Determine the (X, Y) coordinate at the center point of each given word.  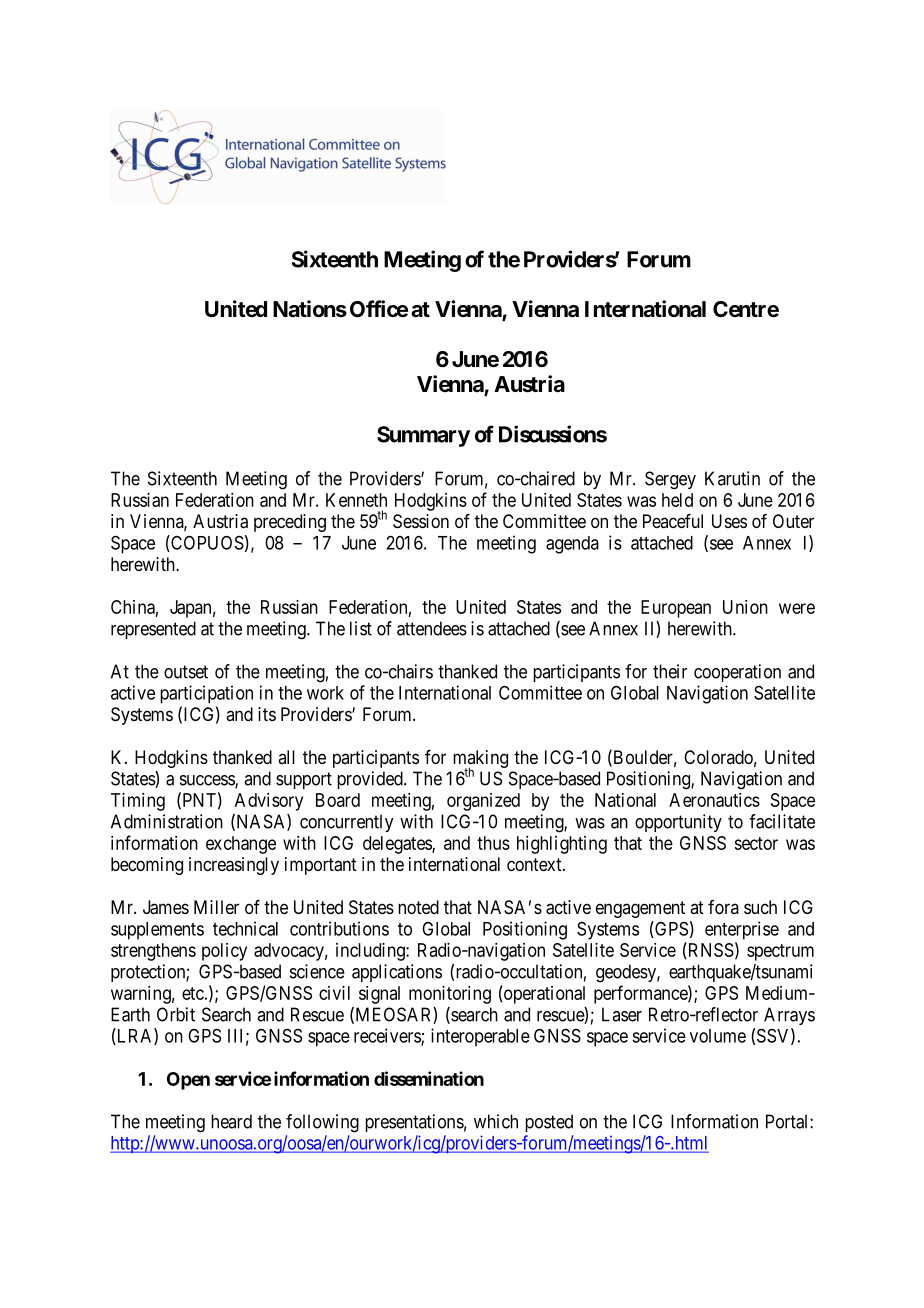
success (208, 781)
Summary (423, 436)
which (496, 1121)
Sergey (670, 480)
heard (231, 1121)
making (480, 760)
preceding (290, 523)
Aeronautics (714, 800)
